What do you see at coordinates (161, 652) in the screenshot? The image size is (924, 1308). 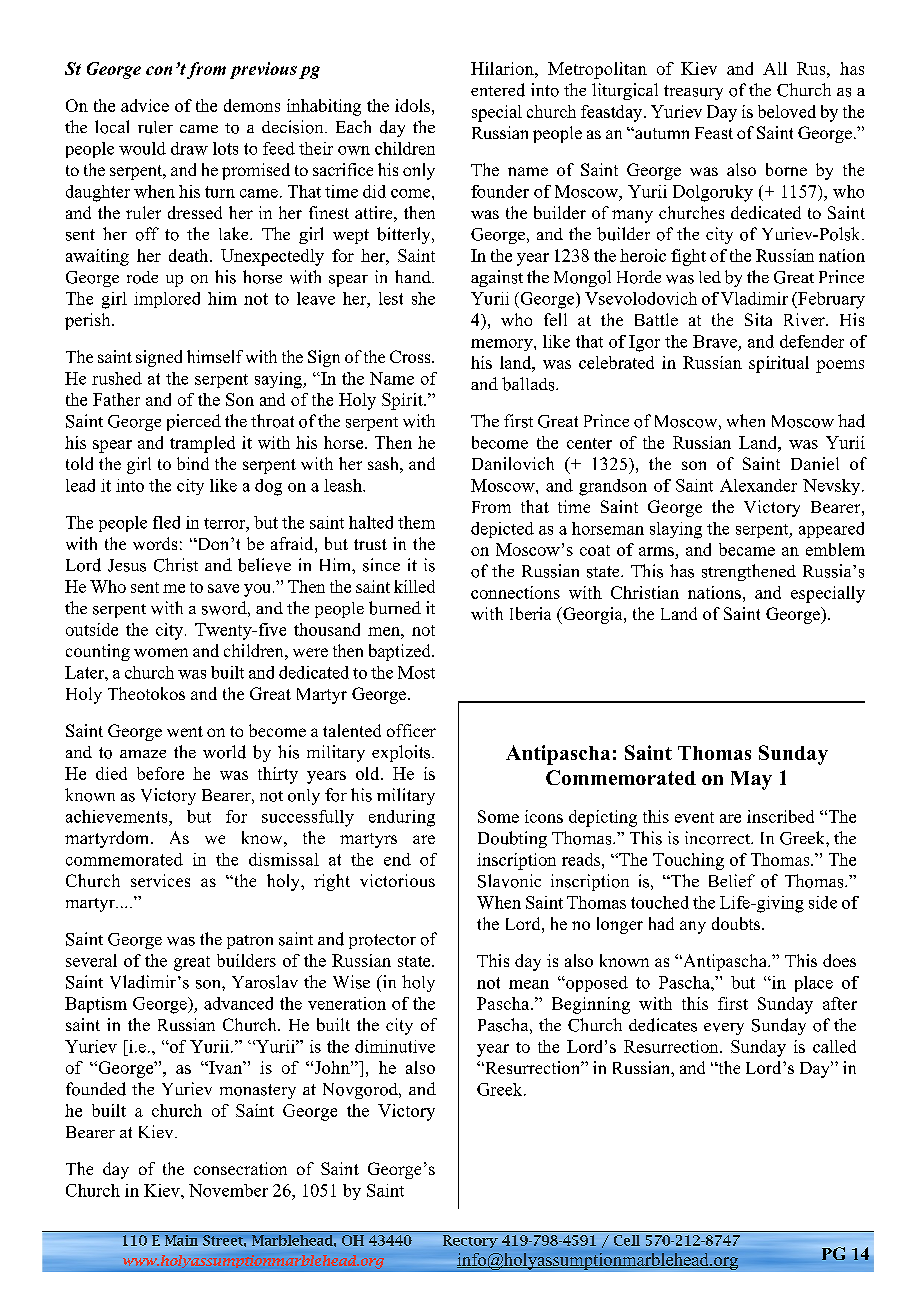 I see `women` at bounding box center [161, 652].
